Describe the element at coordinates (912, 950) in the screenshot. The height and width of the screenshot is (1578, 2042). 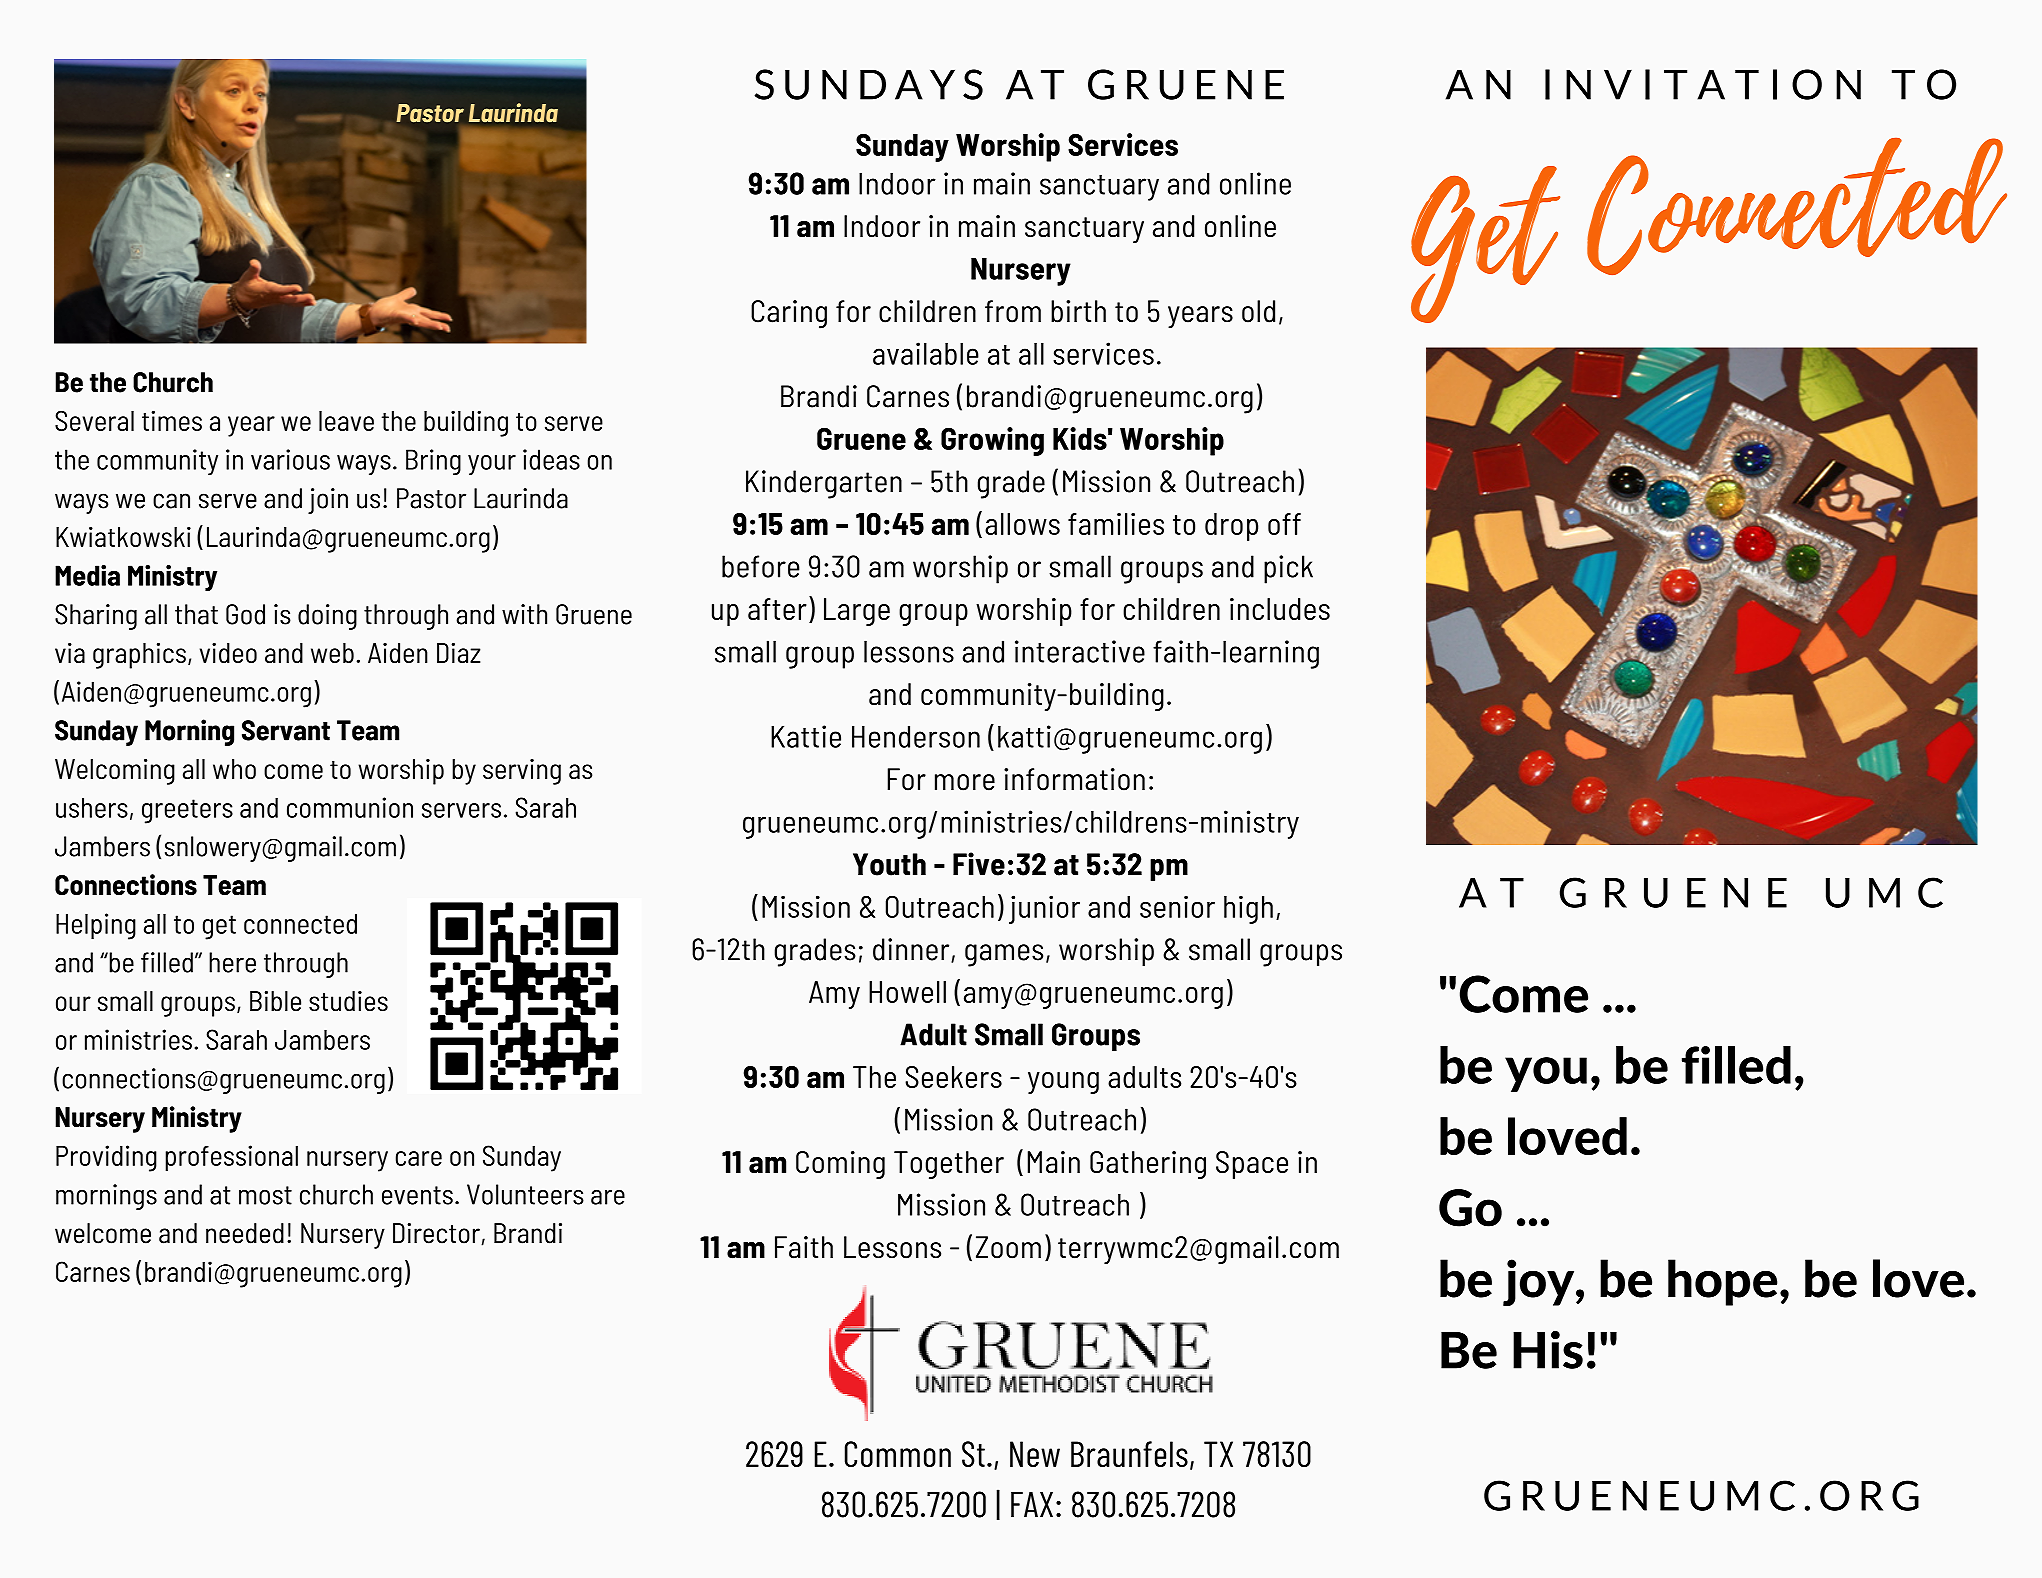
I see `dinner` at that location.
